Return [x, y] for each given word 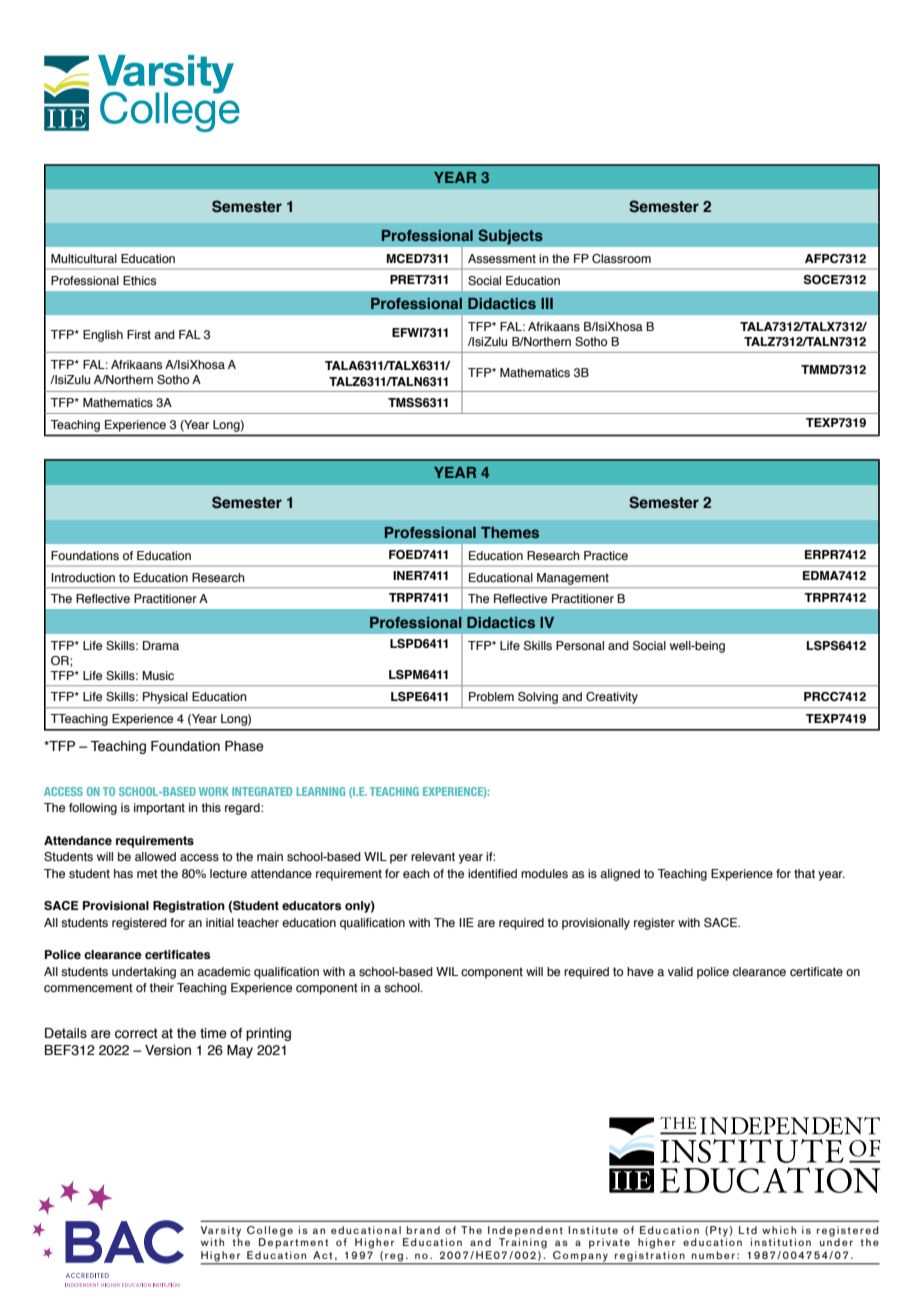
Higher [222, 1257]
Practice [606, 555]
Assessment [502, 258]
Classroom [621, 258]
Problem [491, 696]
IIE [466, 922]
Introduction [83, 577]
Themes [510, 532]
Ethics [139, 280]
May [240, 1051]
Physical [165, 698]
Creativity [612, 698]
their [162, 987]
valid [680, 971]
